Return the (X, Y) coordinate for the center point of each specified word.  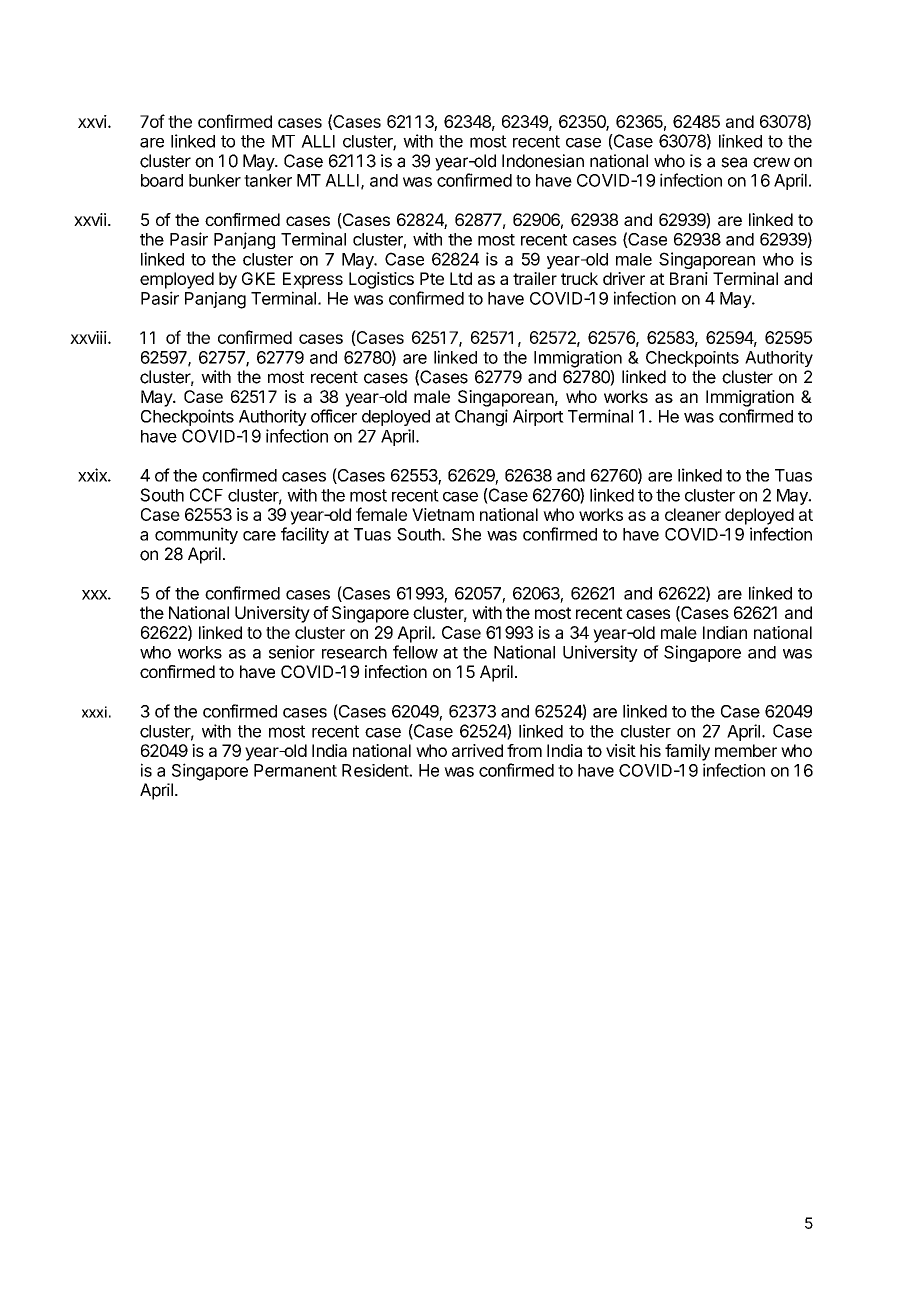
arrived (477, 750)
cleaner (693, 514)
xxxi (94, 712)
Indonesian (543, 161)
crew (771, 162)
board (162, 180)
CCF (206, 495)
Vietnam (443, 514)
